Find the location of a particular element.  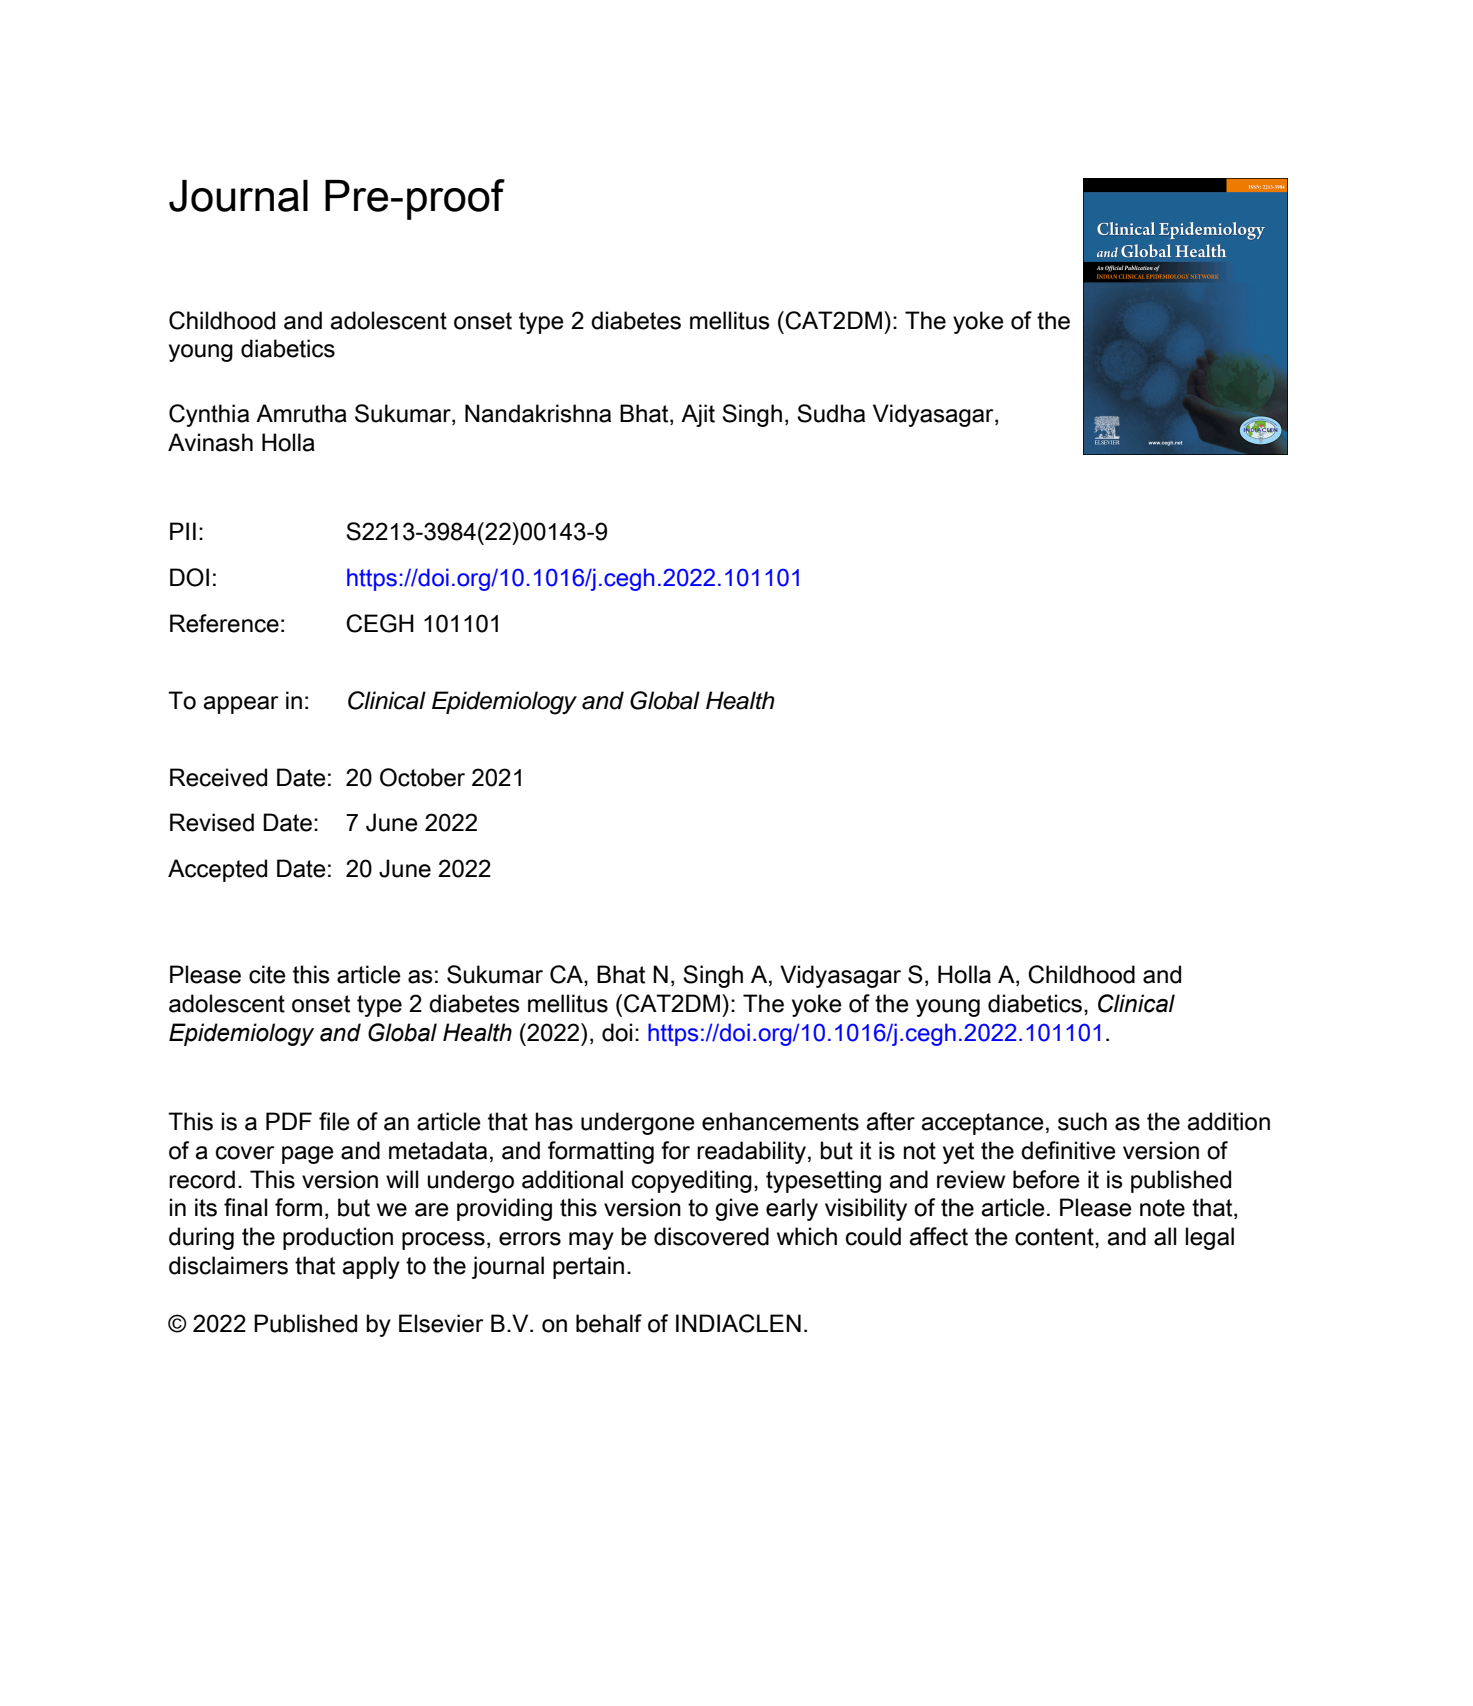

Sudha is located at coordinates (831, 413).
